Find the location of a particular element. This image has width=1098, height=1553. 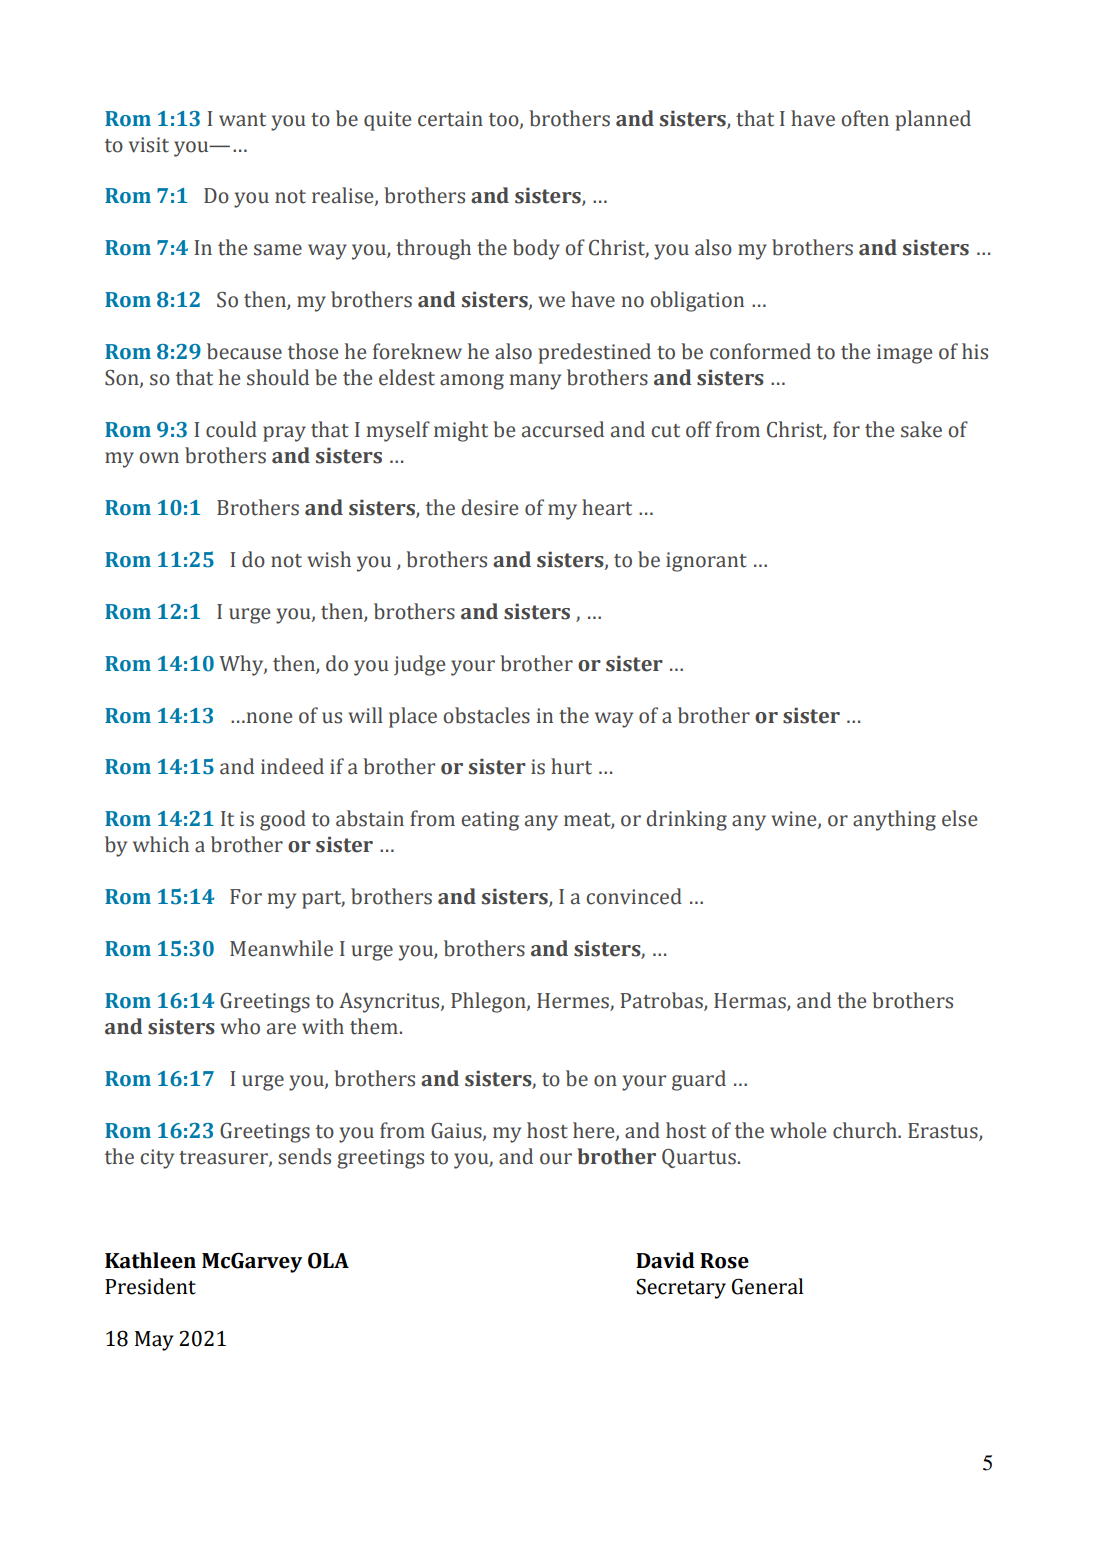

too is located at coordinates (505, 120).
